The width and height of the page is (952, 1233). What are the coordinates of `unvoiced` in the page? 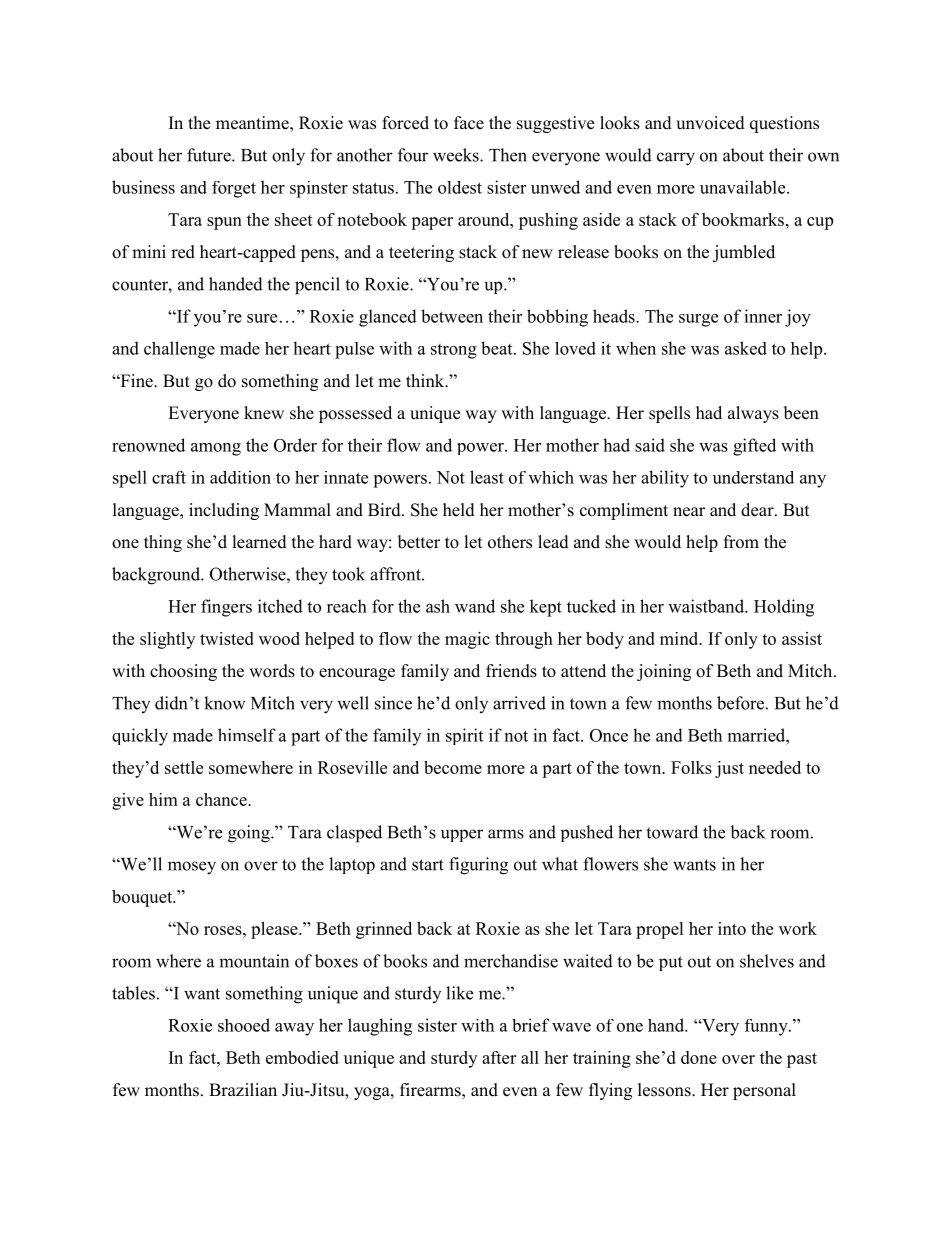 It's located at (710, 123).
